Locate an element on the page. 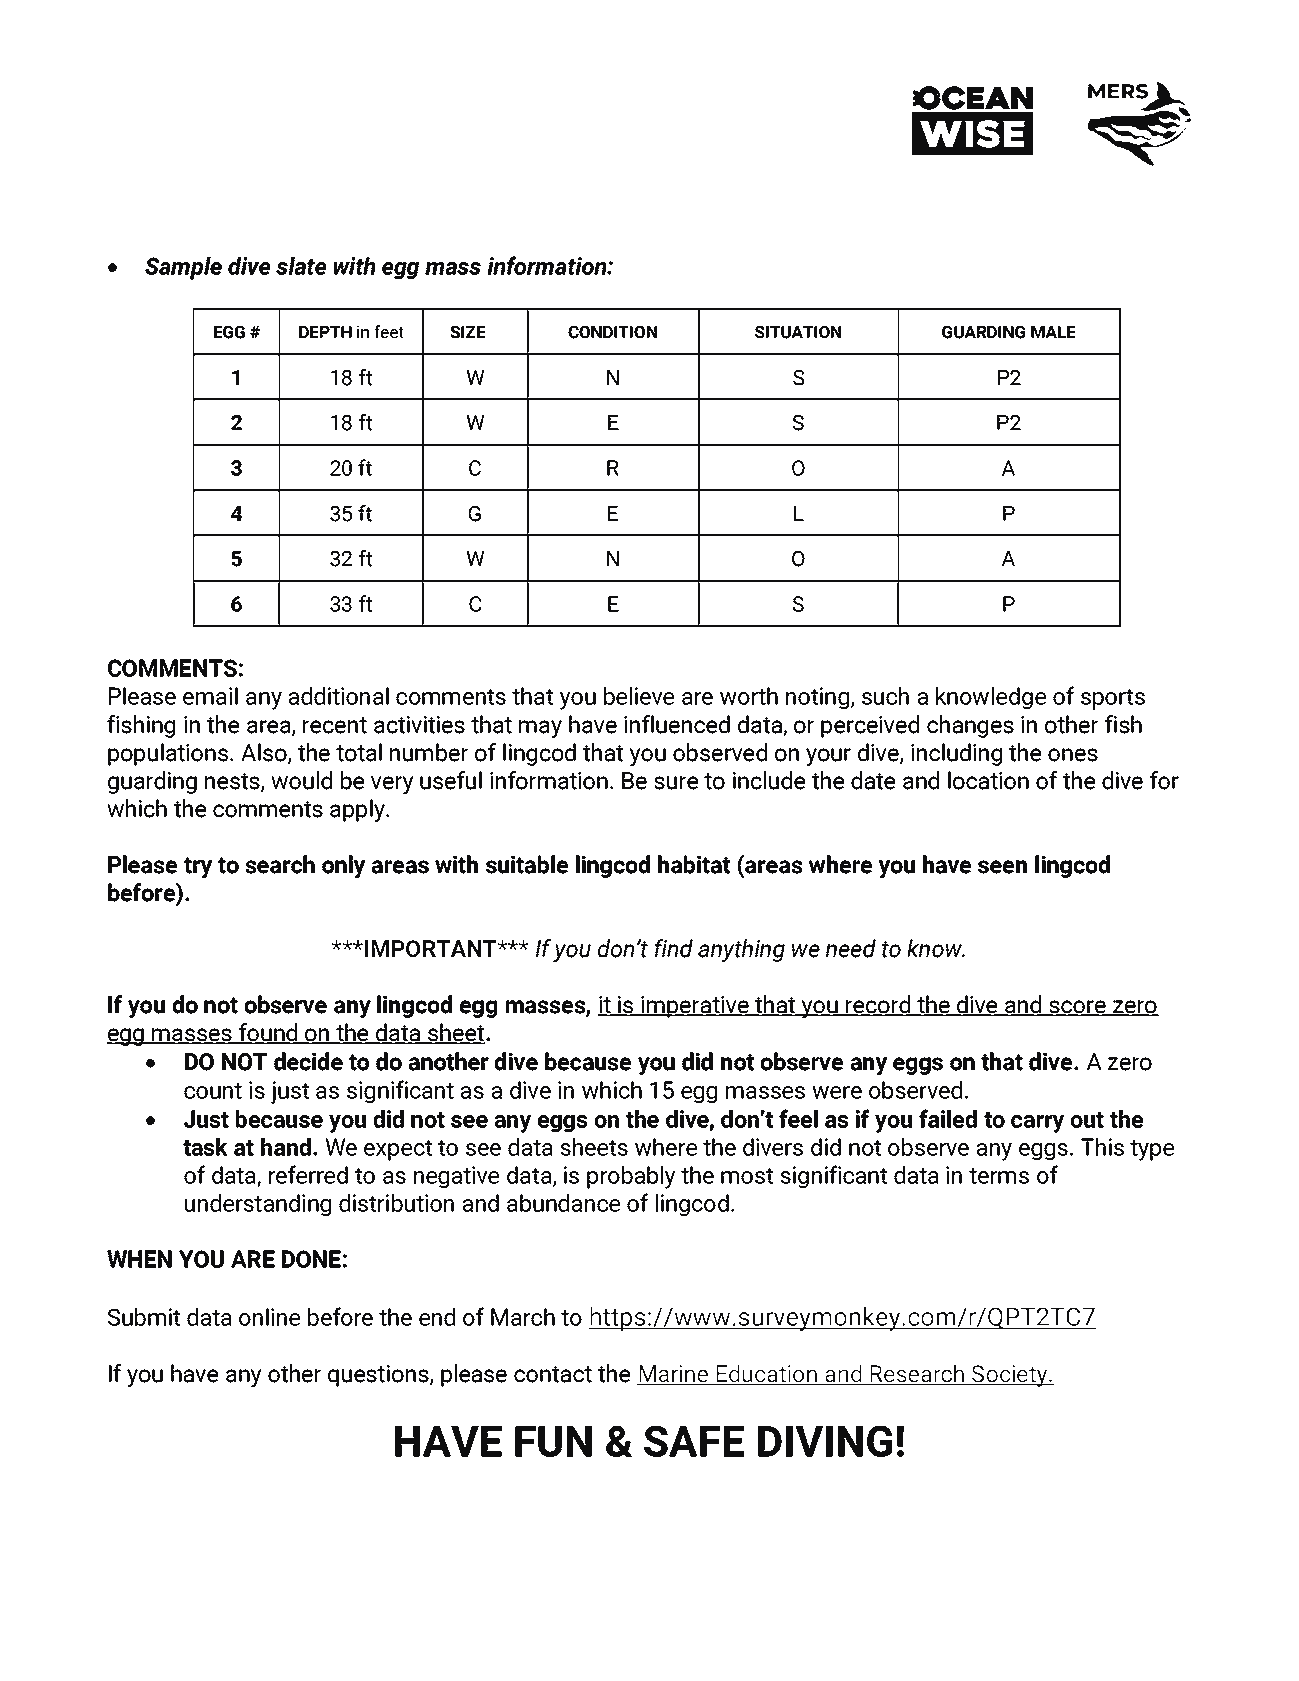 The image size is (1299, 1681). habitat is located at coordinates (694, 864).
